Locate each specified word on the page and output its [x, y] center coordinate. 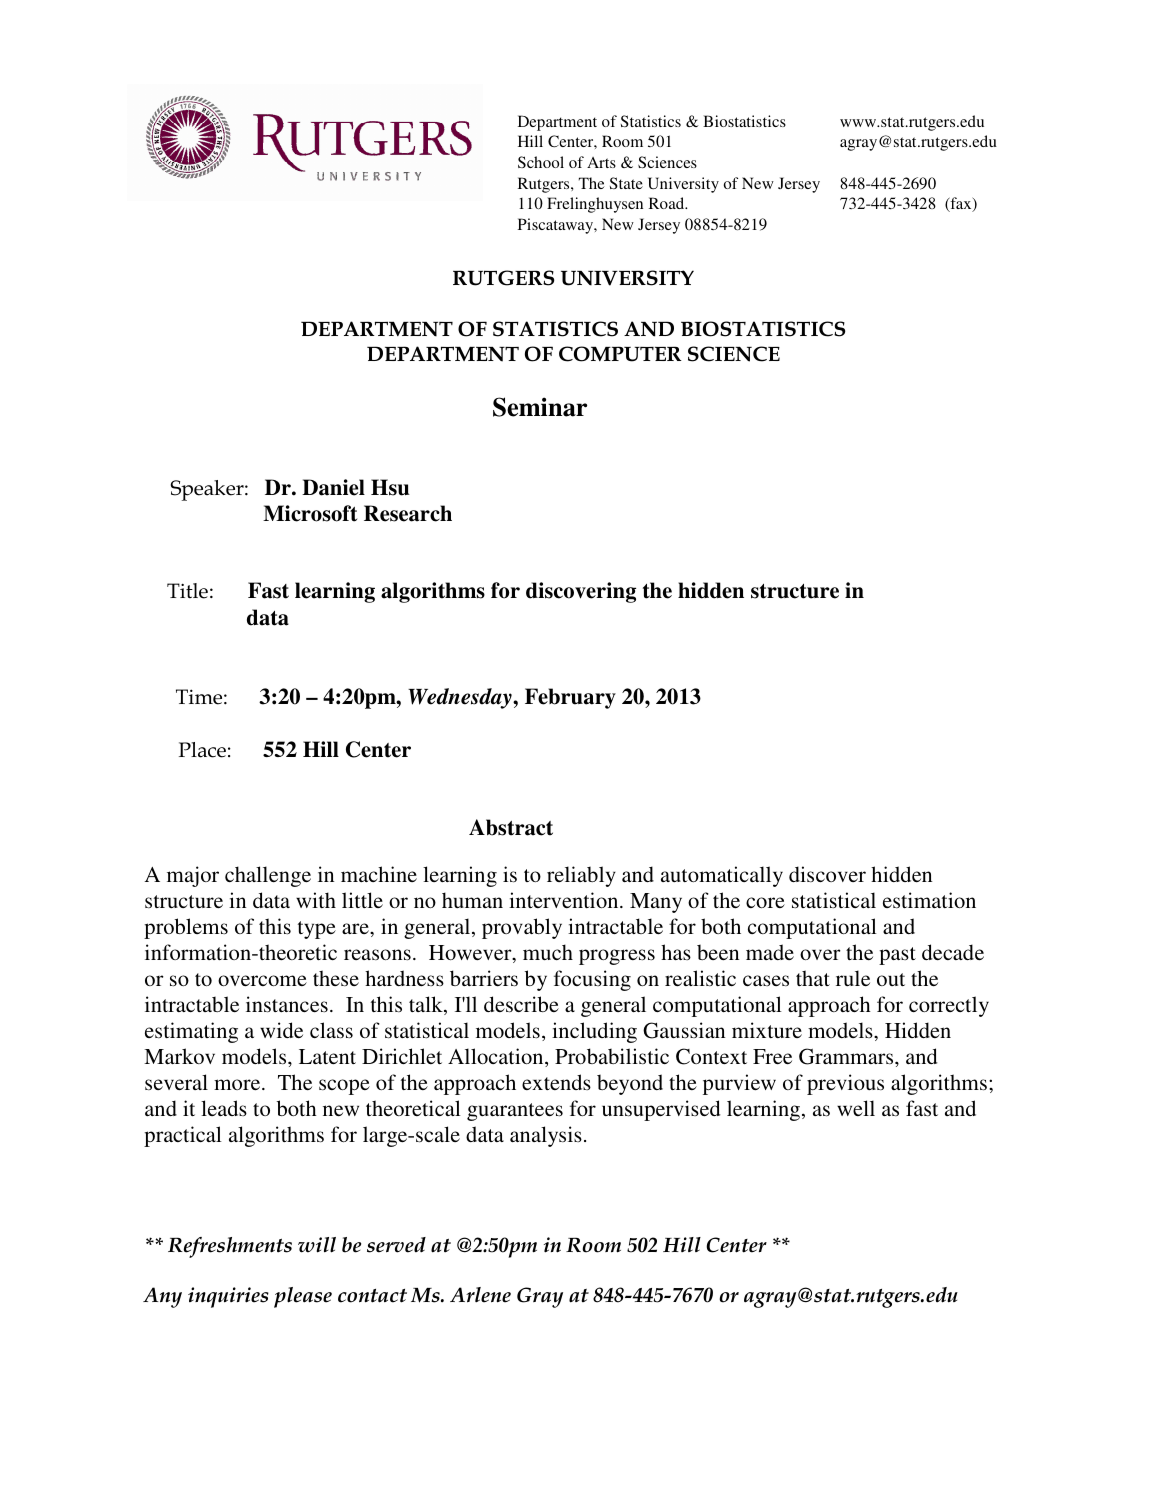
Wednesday [461, 698]
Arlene [480, 1295]
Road [668, 203]
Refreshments [230, 1247]
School [541, 162]
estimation [929, 900]
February [570, 698]
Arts [601, 162]
